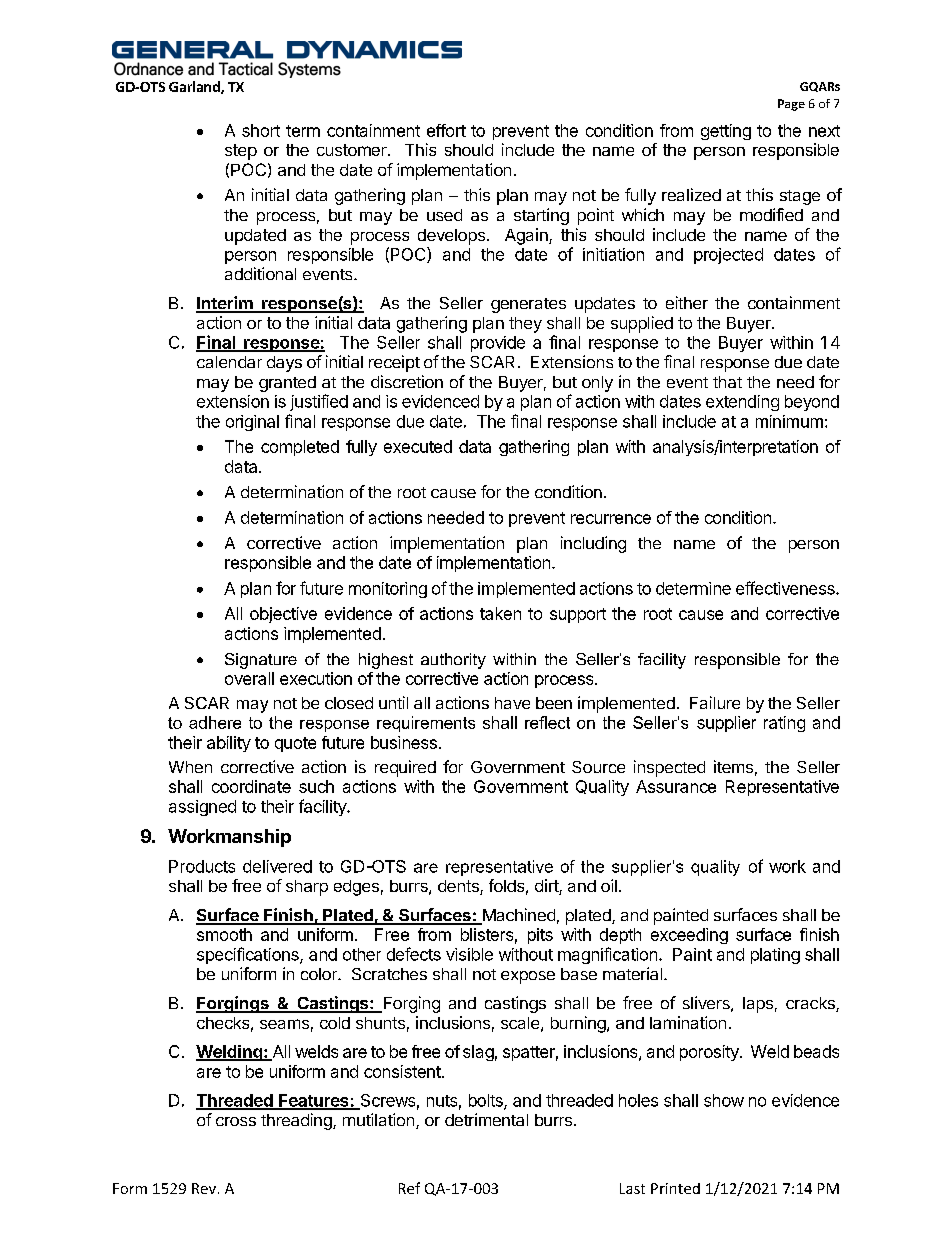  Describe the element at coordinates (236, 1121) in the document. I see `cross` at that location.
